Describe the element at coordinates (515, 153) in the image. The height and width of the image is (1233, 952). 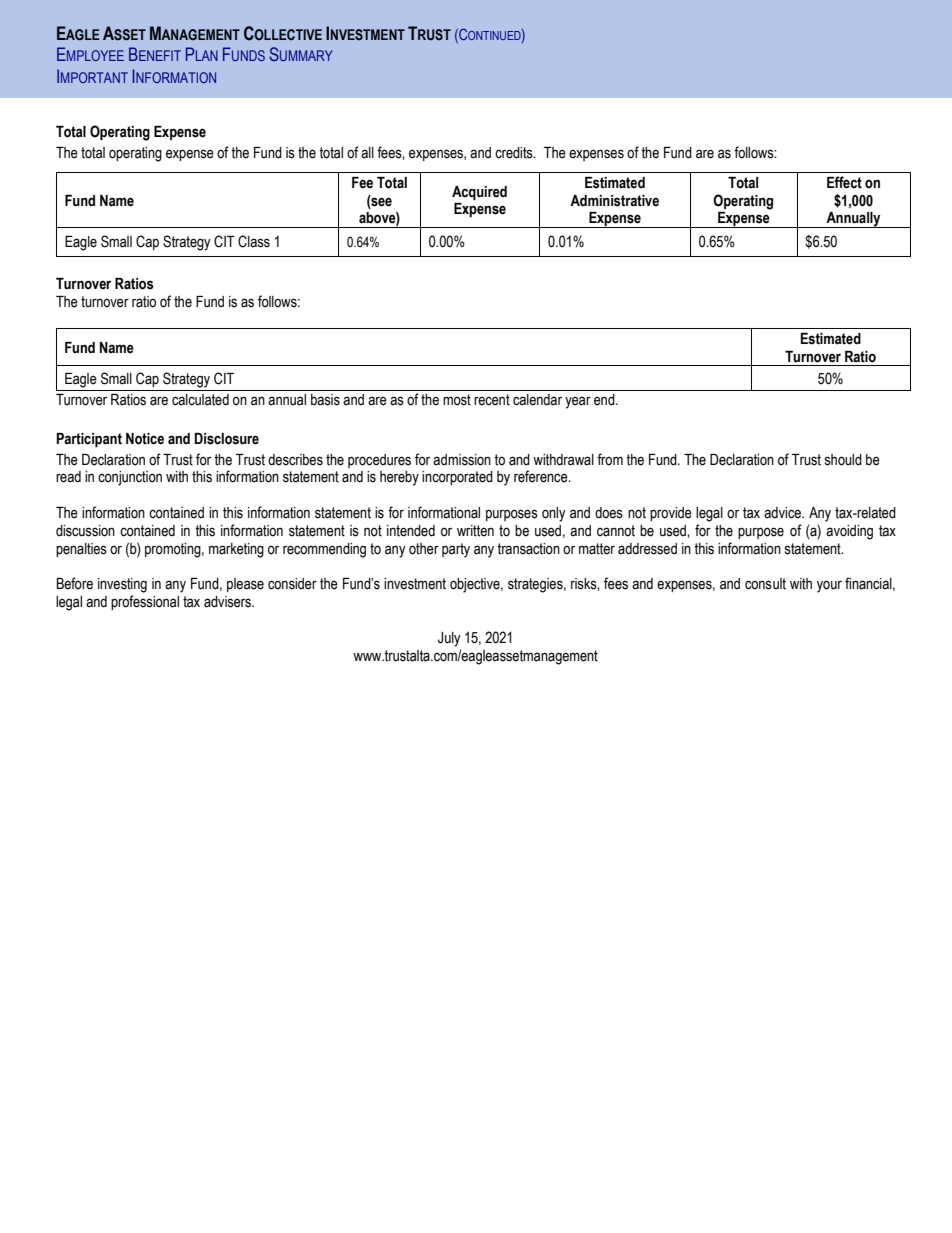
I see `credits` at that location.
